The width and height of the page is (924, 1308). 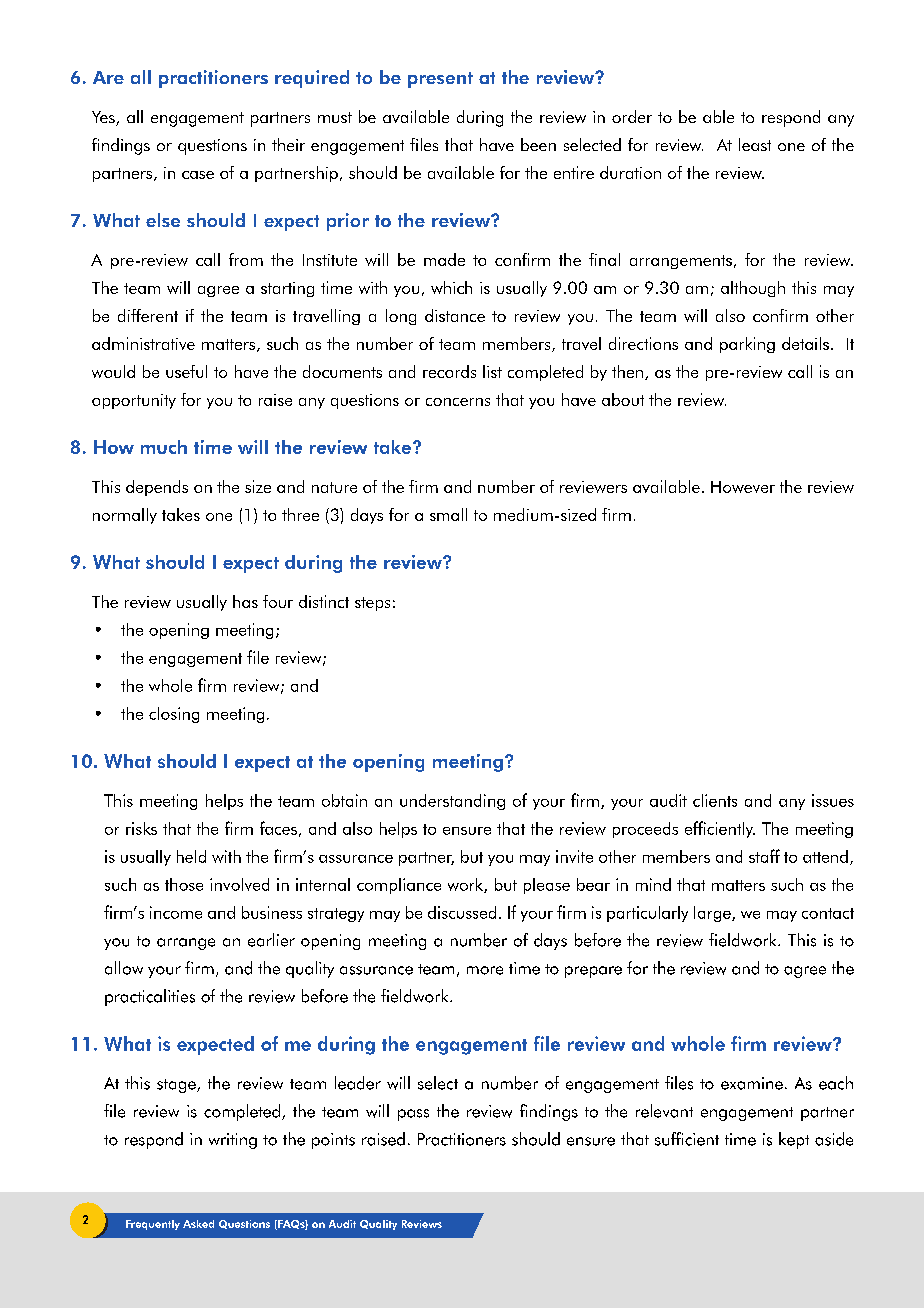 I want to click on least, so click(x=755, y=144).
